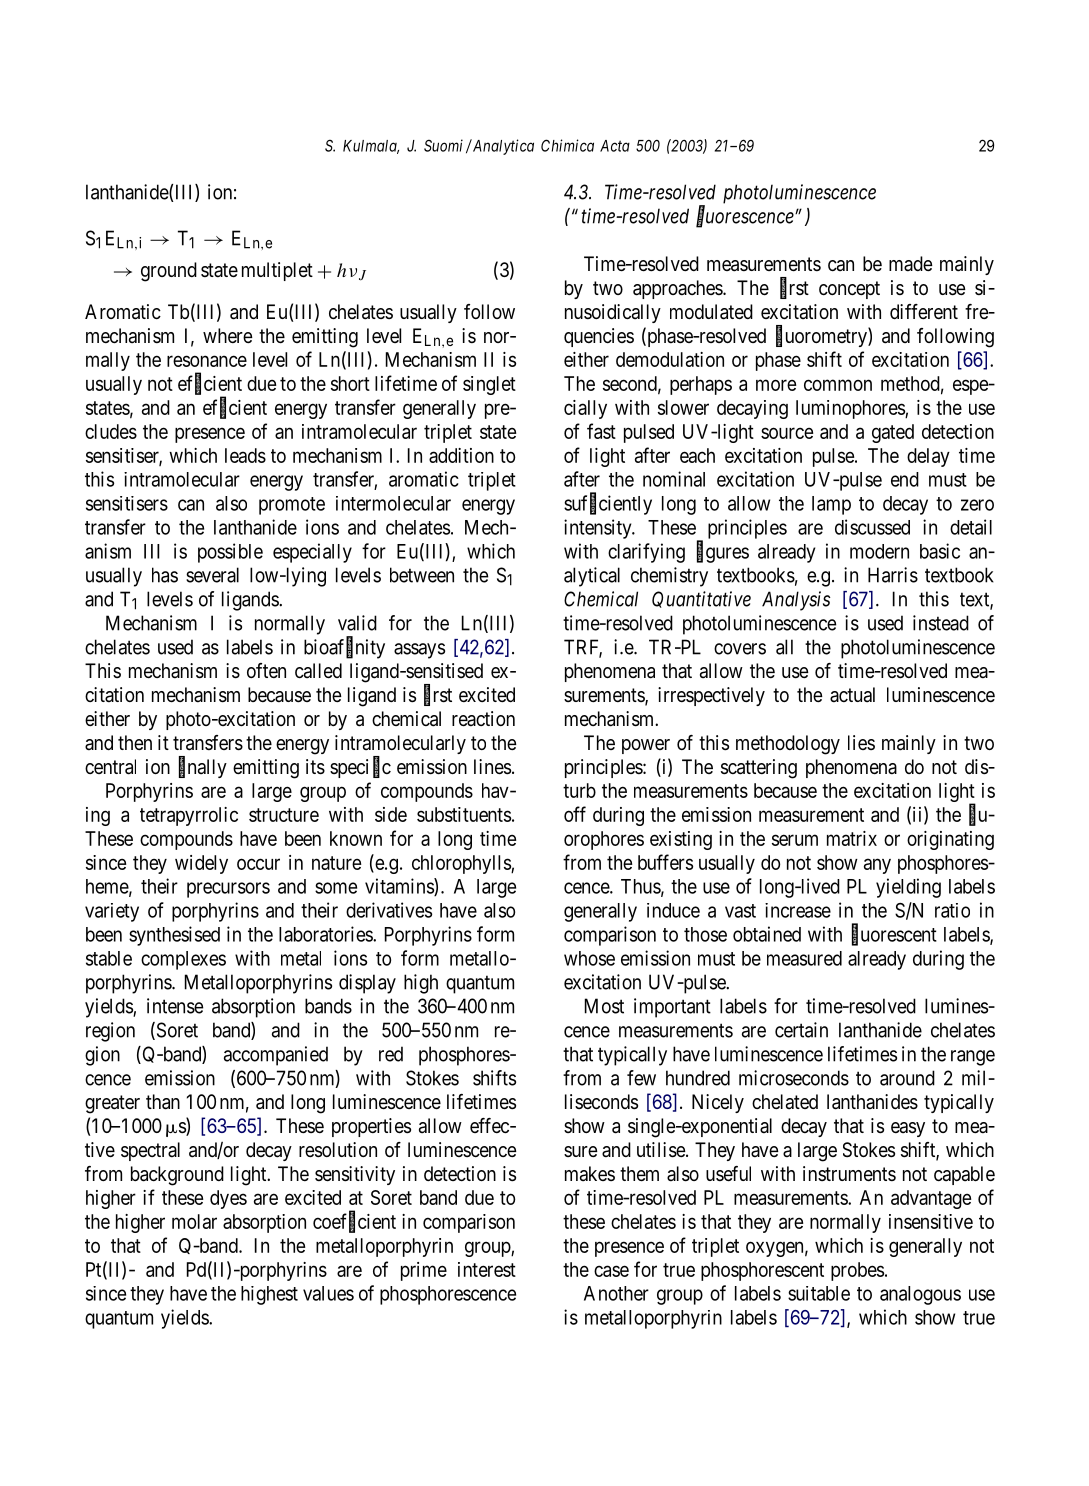 The width and height of the screenshot is (1089, 1486). Describe the element at coordinates (911, 263) in the screenshot. I see `made` at that location.
